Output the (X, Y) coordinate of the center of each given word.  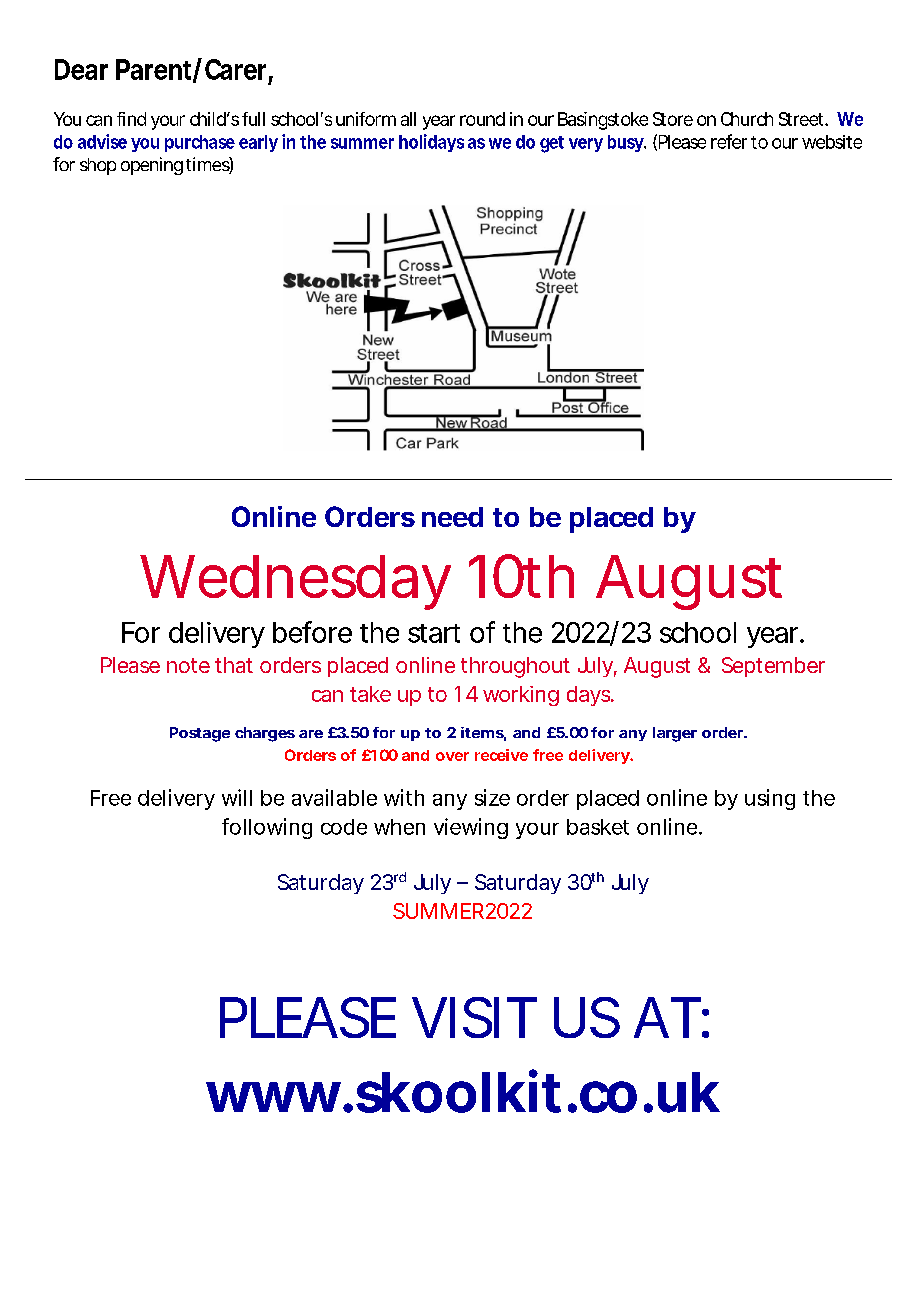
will (237, 797)
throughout (515, 667)
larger (675, 734)
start (434, 633)
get (552, 144)
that (234, 665)
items (482, 732)
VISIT (470, 1017)
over (452, 756)
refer (729, 141)
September (773, 667)
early (258, 143)
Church (747, 119)
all (408, 119)
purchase (200, 143)
